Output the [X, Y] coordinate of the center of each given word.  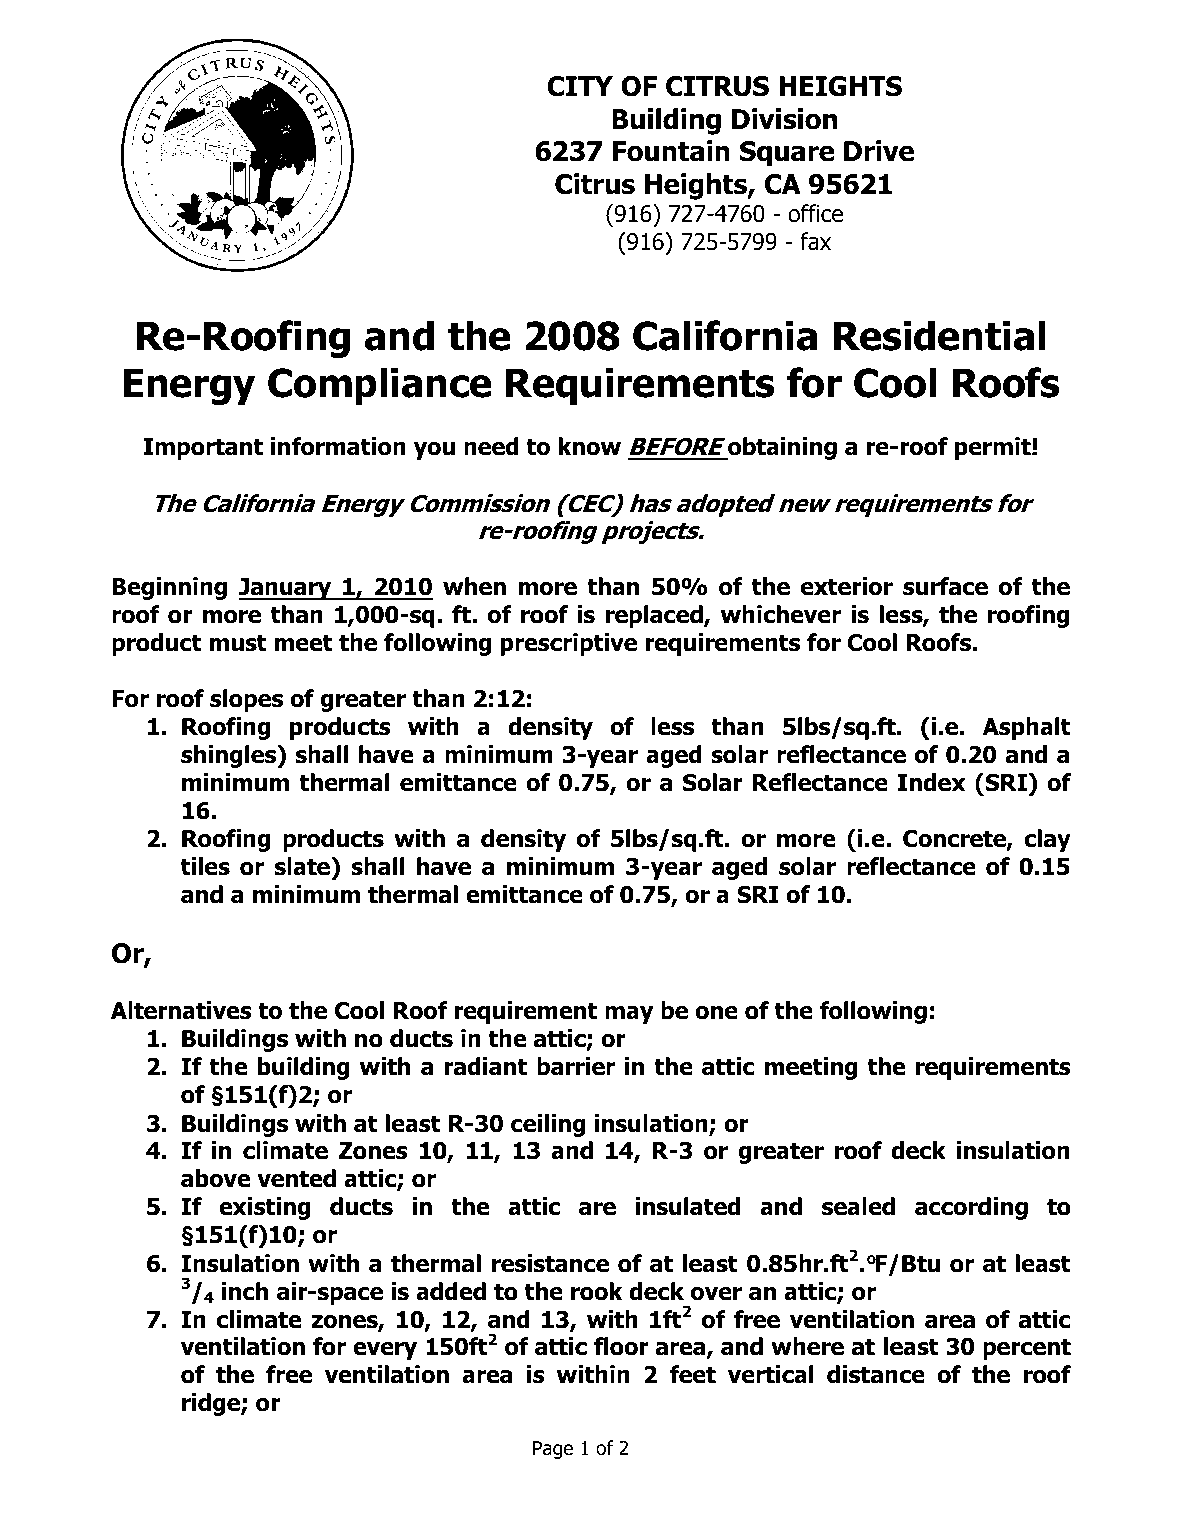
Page [553, 1450]
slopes [246, 700]
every [385, 1351]
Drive [879, 151]
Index [932, 782]
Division [785, 119]
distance [876, 1374]
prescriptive [568, 644]
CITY [580, 86]
